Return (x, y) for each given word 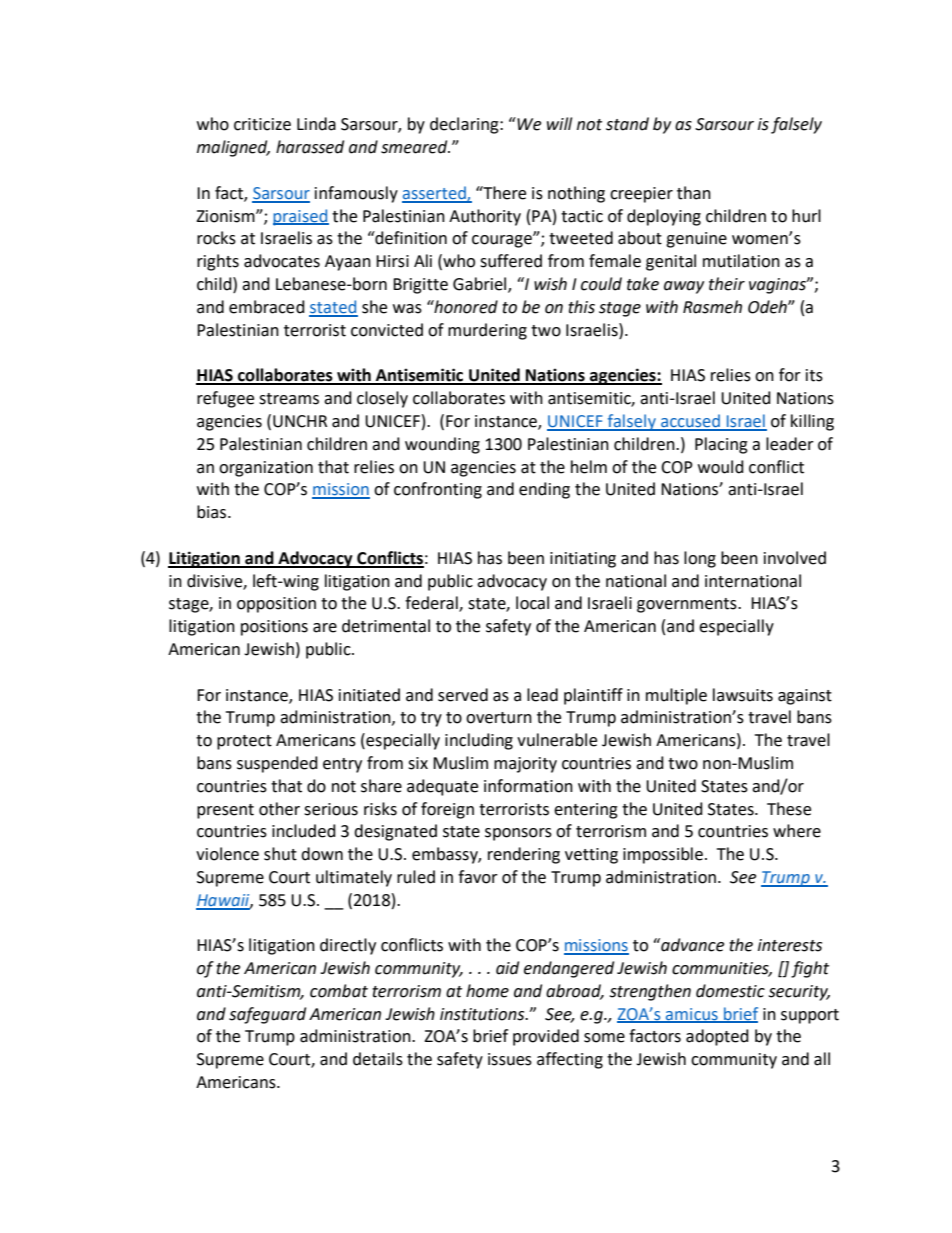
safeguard (267, 1015)
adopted (717, 1037)
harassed (310, 147)
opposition (276, 605)
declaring (465, 125)
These (789, 809)
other (279, 809)
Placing (721, 445)
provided (546, 1037)
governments (688, 605)
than (694, 193)
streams (289, 399)
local (532, 603)
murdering (487, 331)
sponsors (518, 834)
